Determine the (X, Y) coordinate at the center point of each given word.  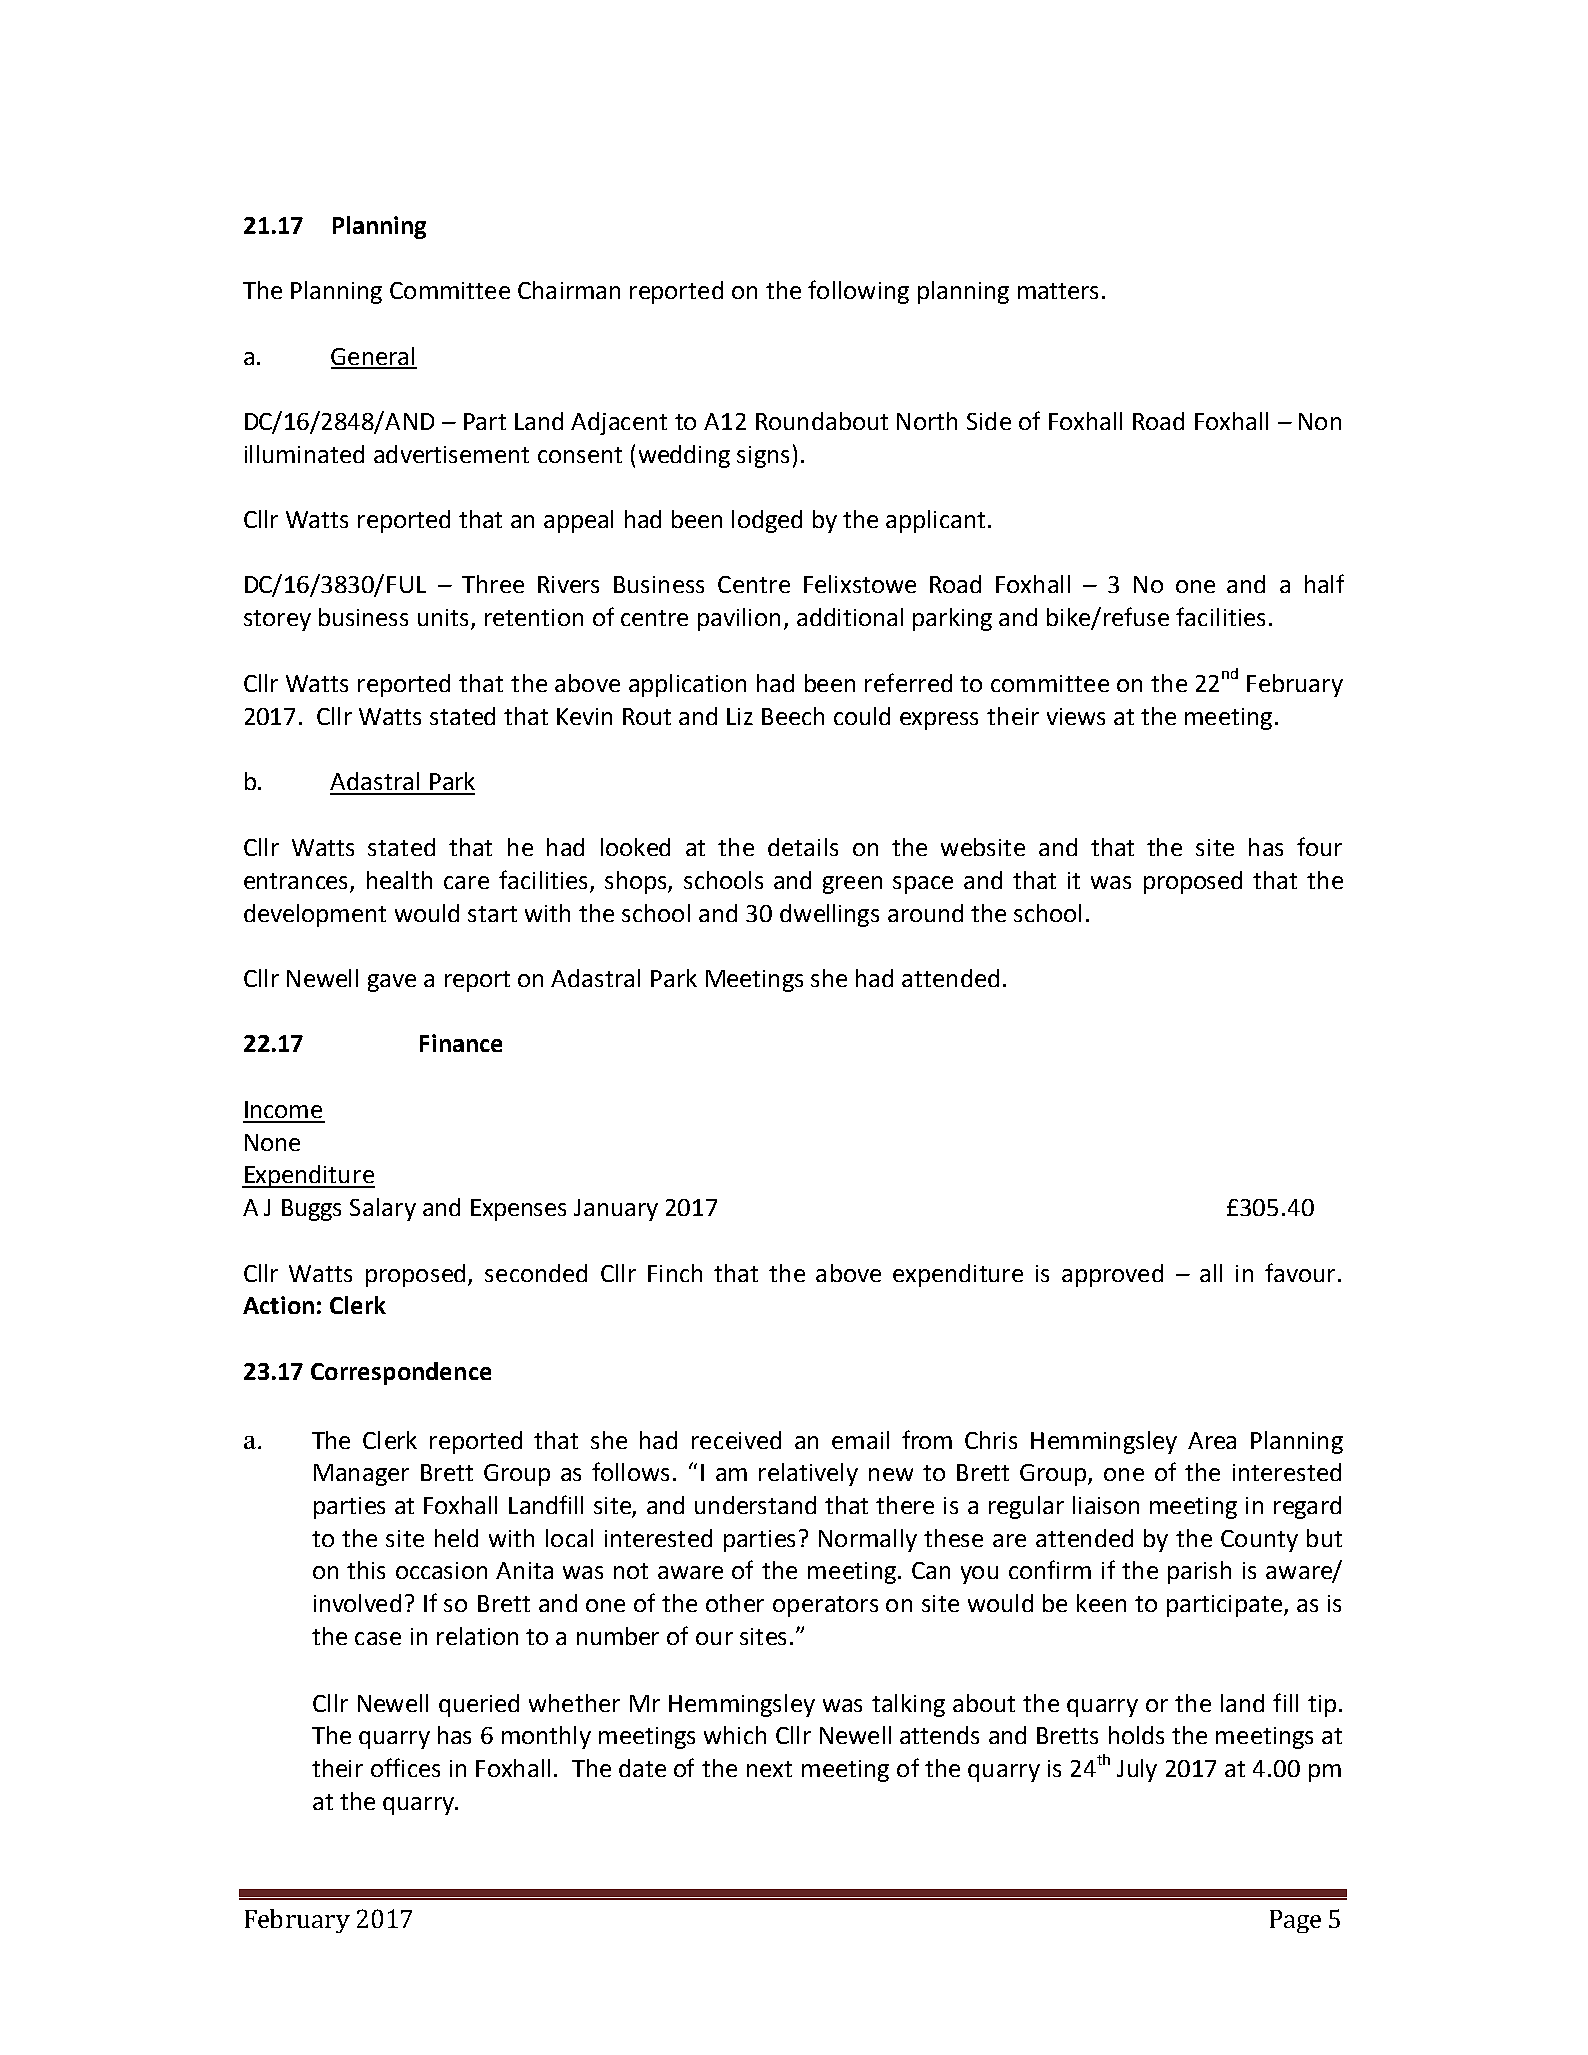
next (769, 1769)
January (616, 1210)
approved (1112, 1275)
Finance (461, 1043)
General (374, 357)
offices (405, 1767)
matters (1058, 291)
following (858, 292)
